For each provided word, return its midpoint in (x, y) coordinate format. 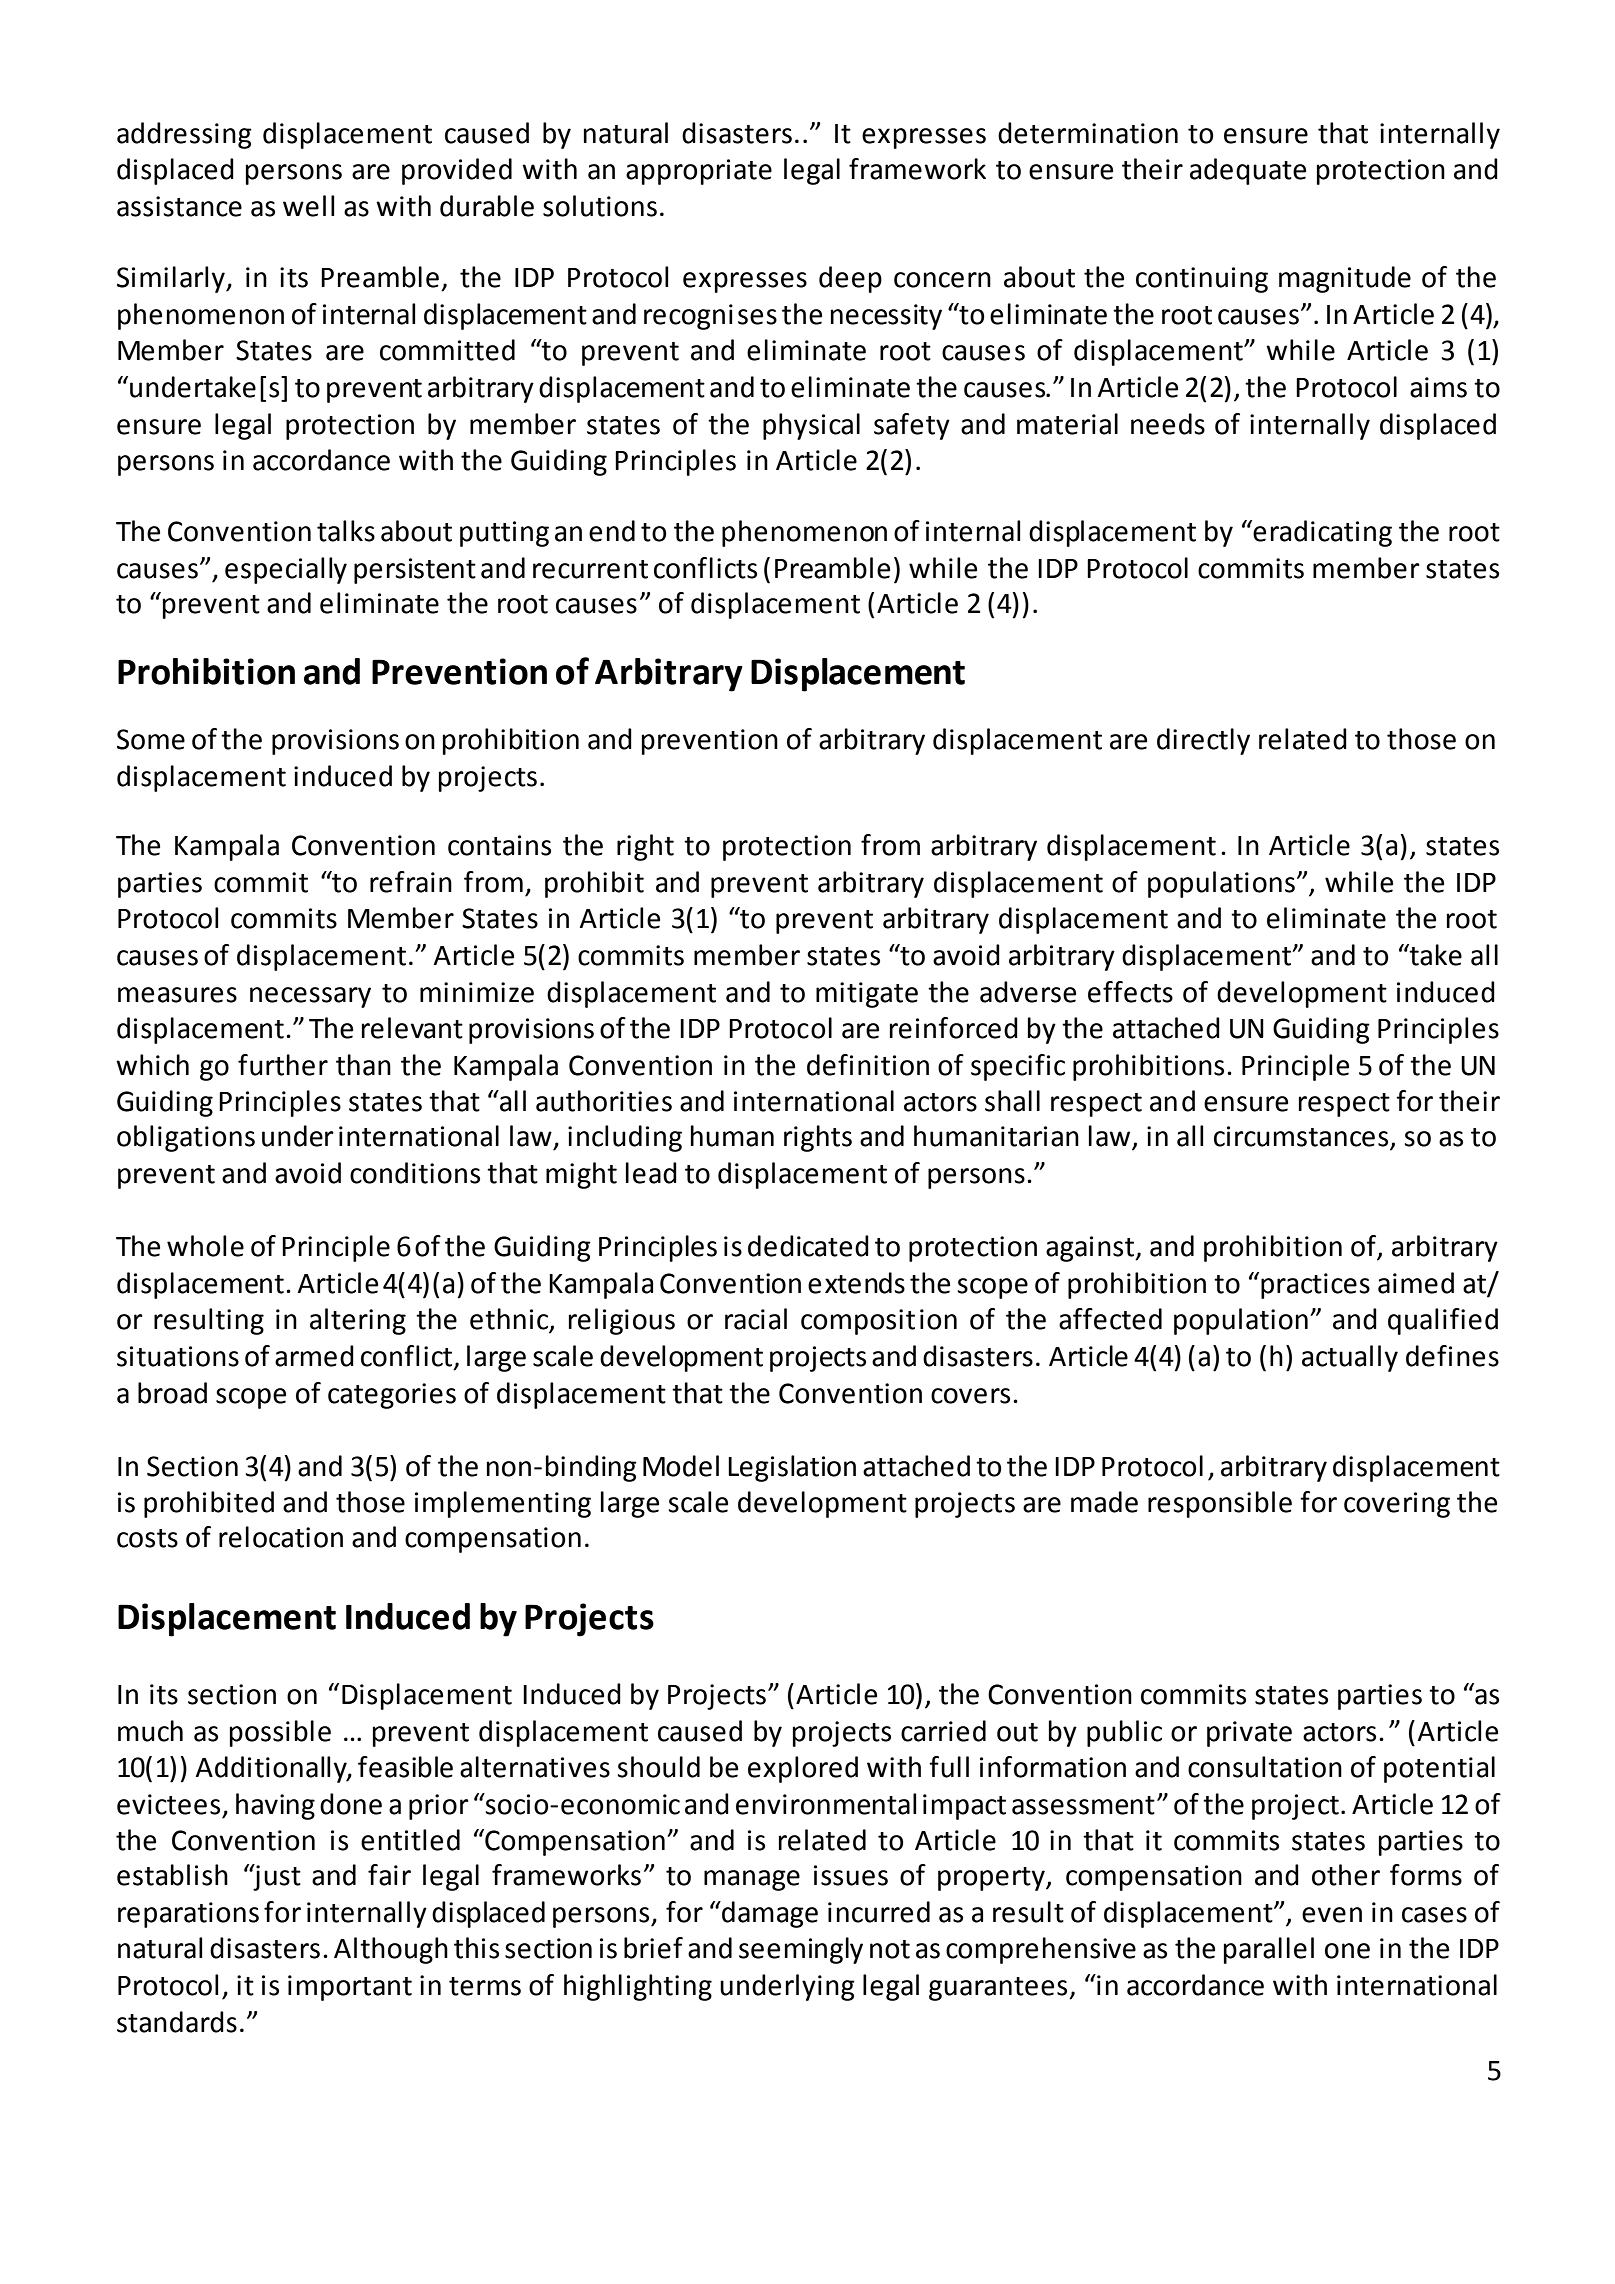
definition (868, 1065)
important (350, 1988)
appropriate (699, 172)
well (309, 206)
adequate (1248, 171)
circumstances (1302, 1137)
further (283, 1065)
